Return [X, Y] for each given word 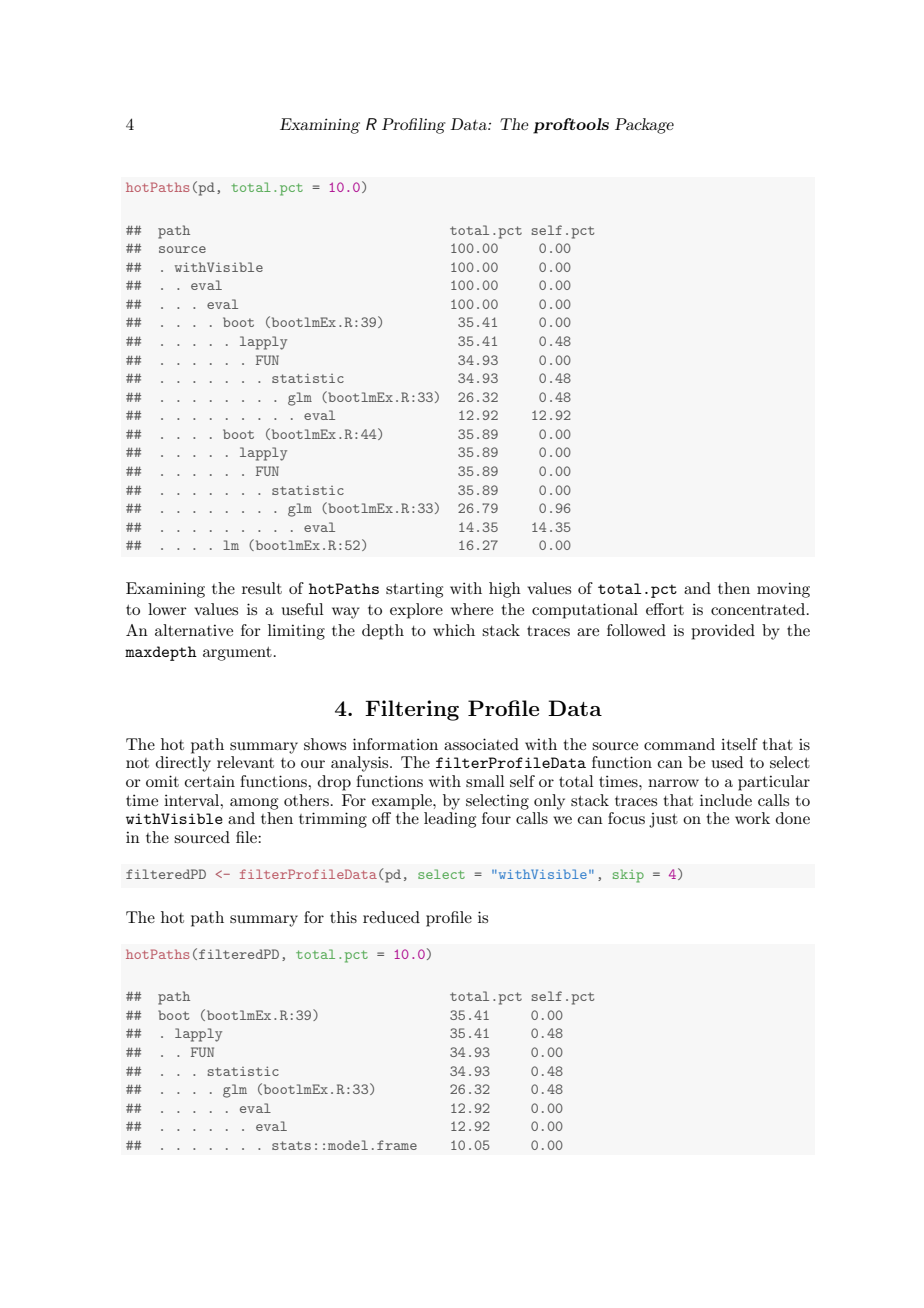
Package [644, 126]
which [454, 630]
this [343, 917]
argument [237, 654]
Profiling [414, 126]
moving [783, 590]
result [262, 588]
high [505, 590]
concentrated [759, 609]
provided [723, 632]
